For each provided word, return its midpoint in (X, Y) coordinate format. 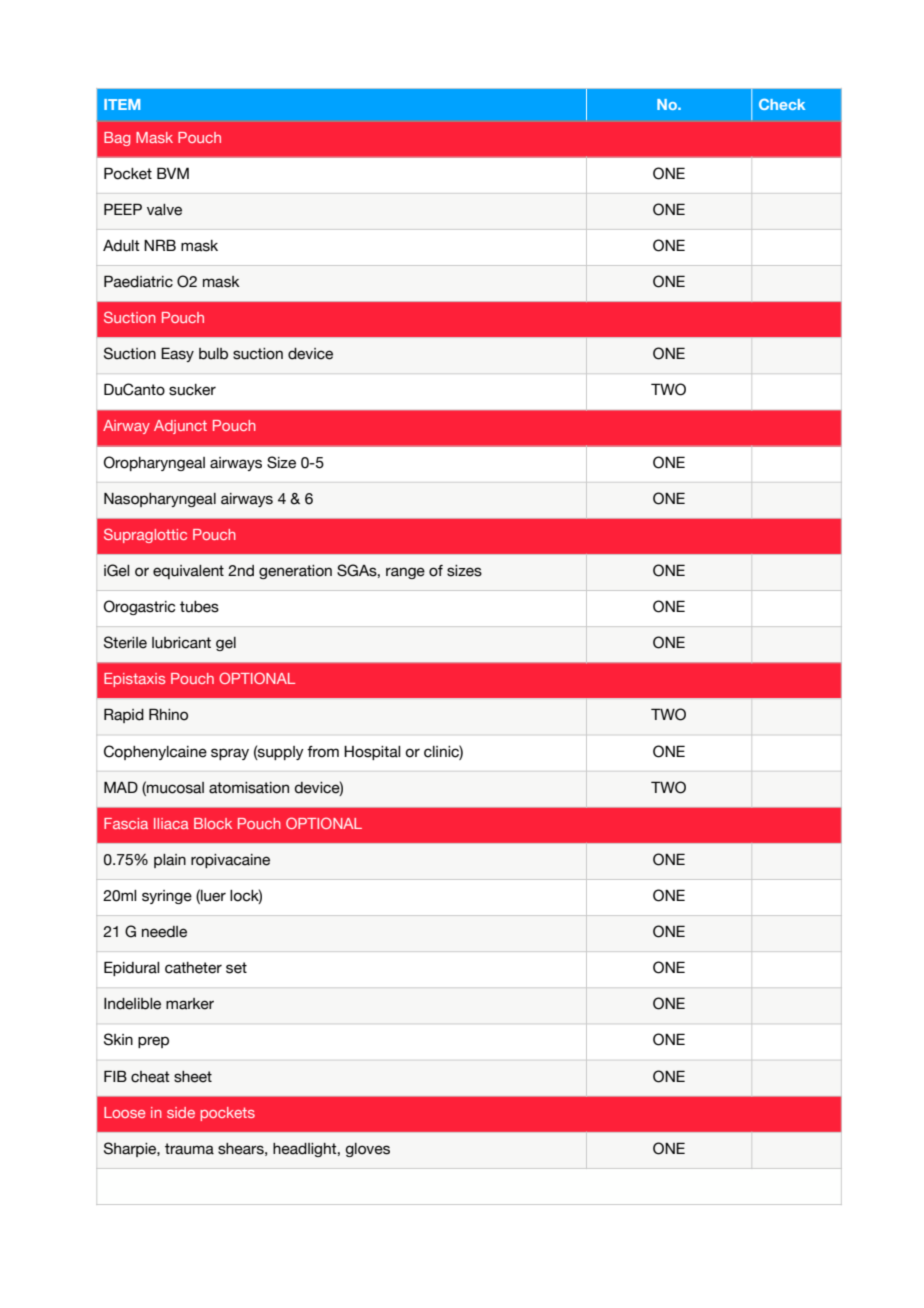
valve (164, 210)
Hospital (372, 753)
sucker (192, 390)
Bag (117, 139)
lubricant (181, 643)
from (323, 752)
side (181, 1112)
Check (782, 104)
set (236, 968)
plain (170, 861)
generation (295, 572)
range (405, 573)
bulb (213, 354)
